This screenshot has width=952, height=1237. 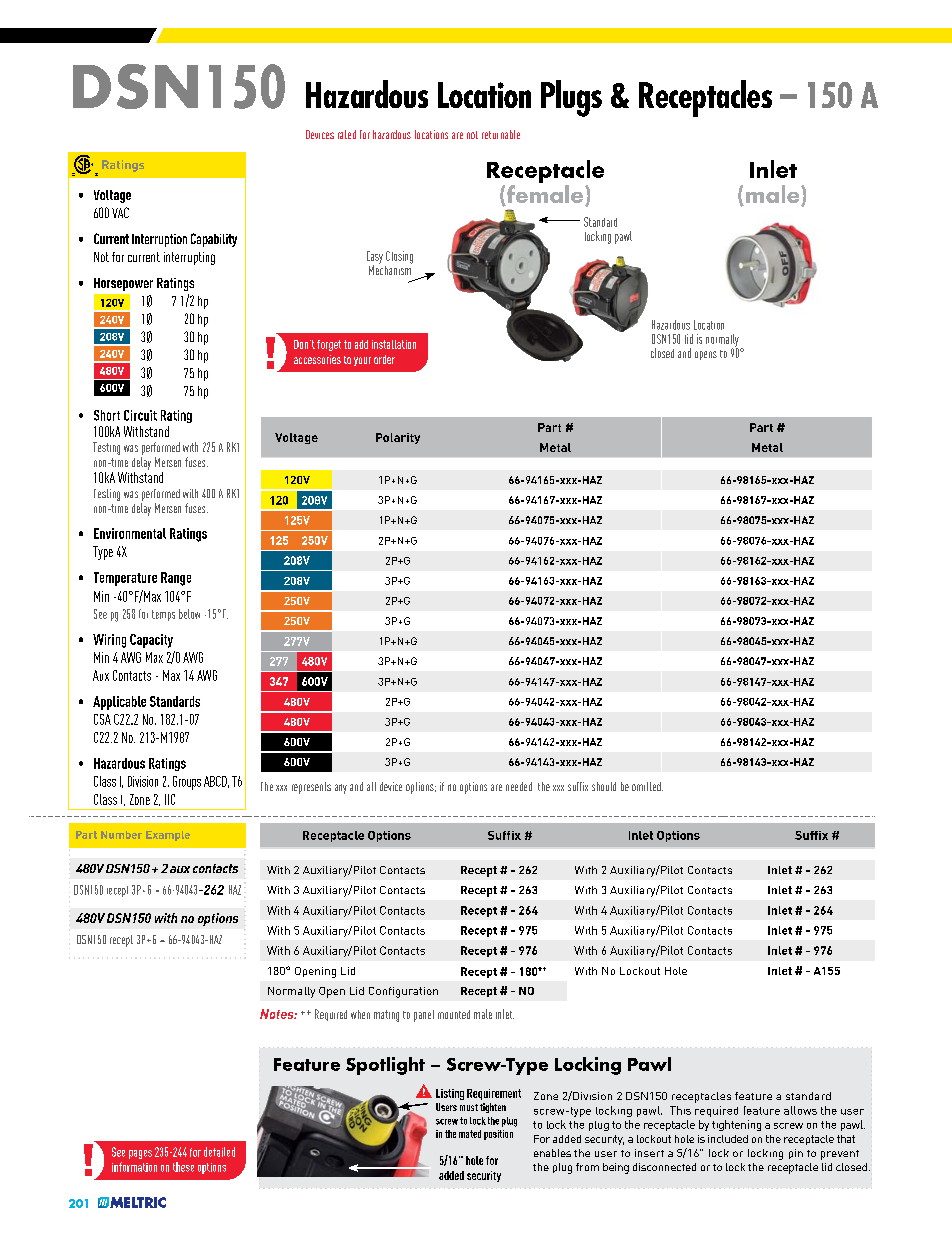 What do you see at coordinates (519, 786) in the screenshot?
I see `needed` at bounding box center [519, 786].
